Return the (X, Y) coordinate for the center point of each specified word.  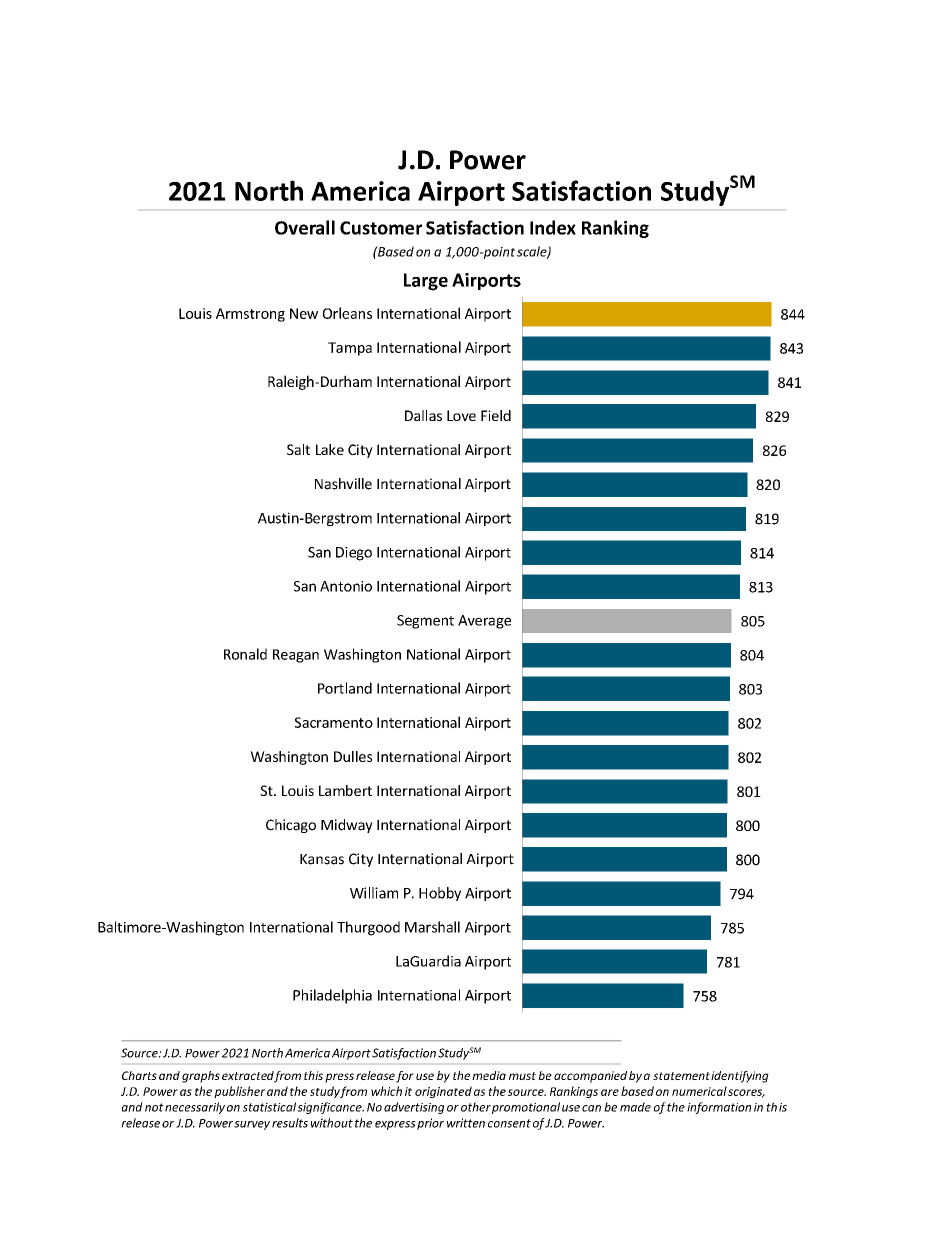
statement (681, 1076)
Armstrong (250, 315)
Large (426, 282)
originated (443, 1092)
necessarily (195, 1108)
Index (553, 227)
